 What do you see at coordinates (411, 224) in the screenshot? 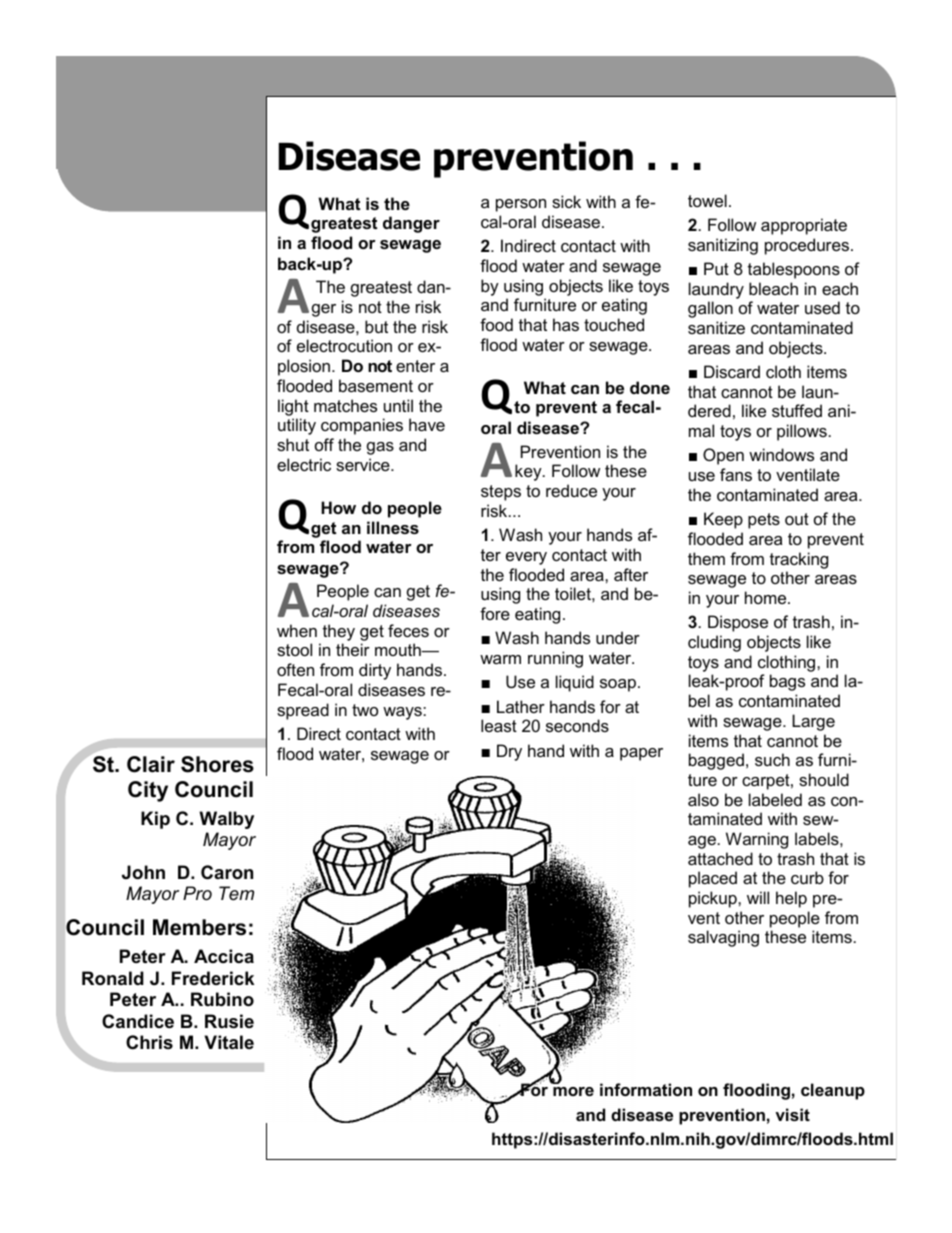
I see `danger` at bounding box center [411, 224].
